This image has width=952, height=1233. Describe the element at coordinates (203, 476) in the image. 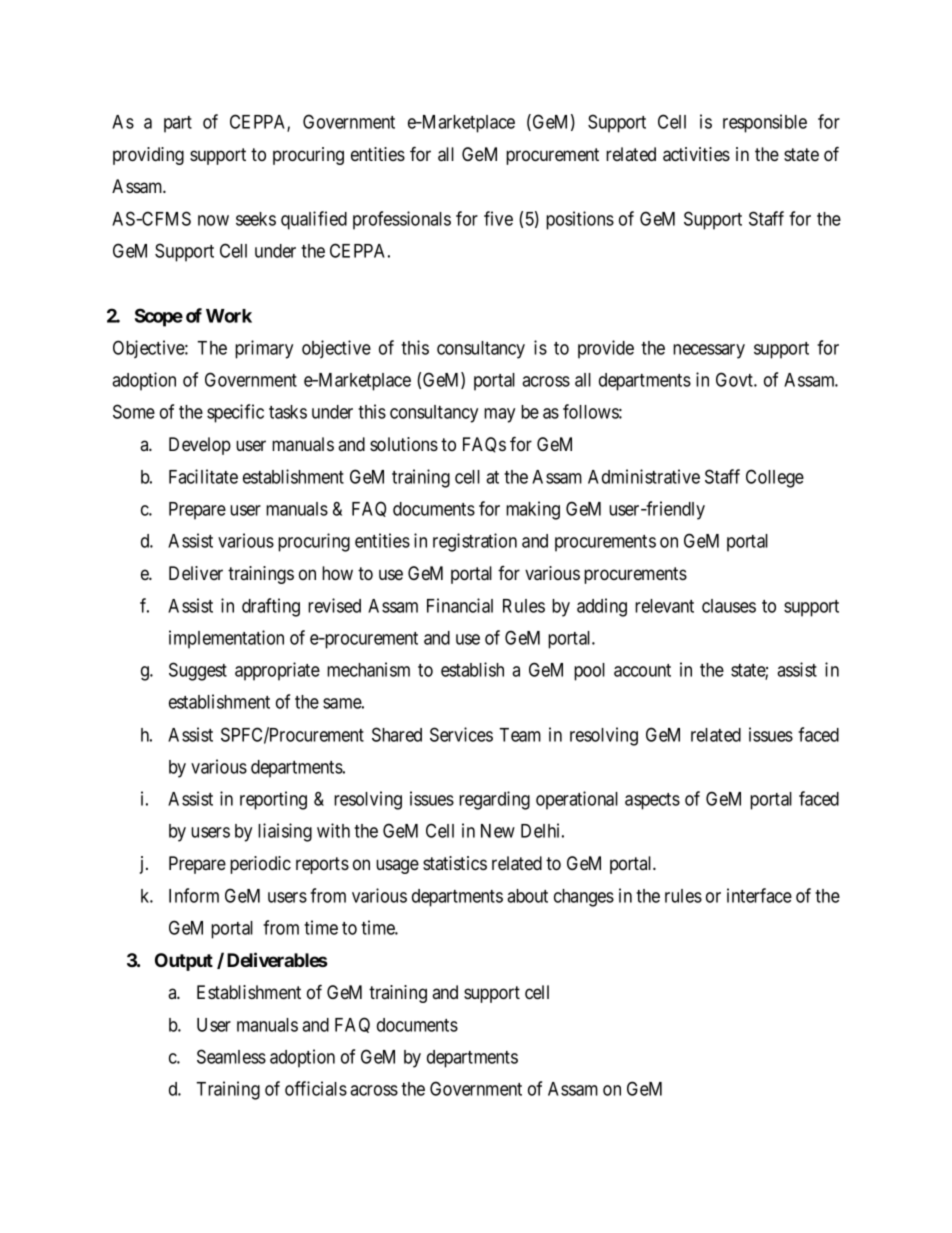

I see `Facilitate` at that location.
